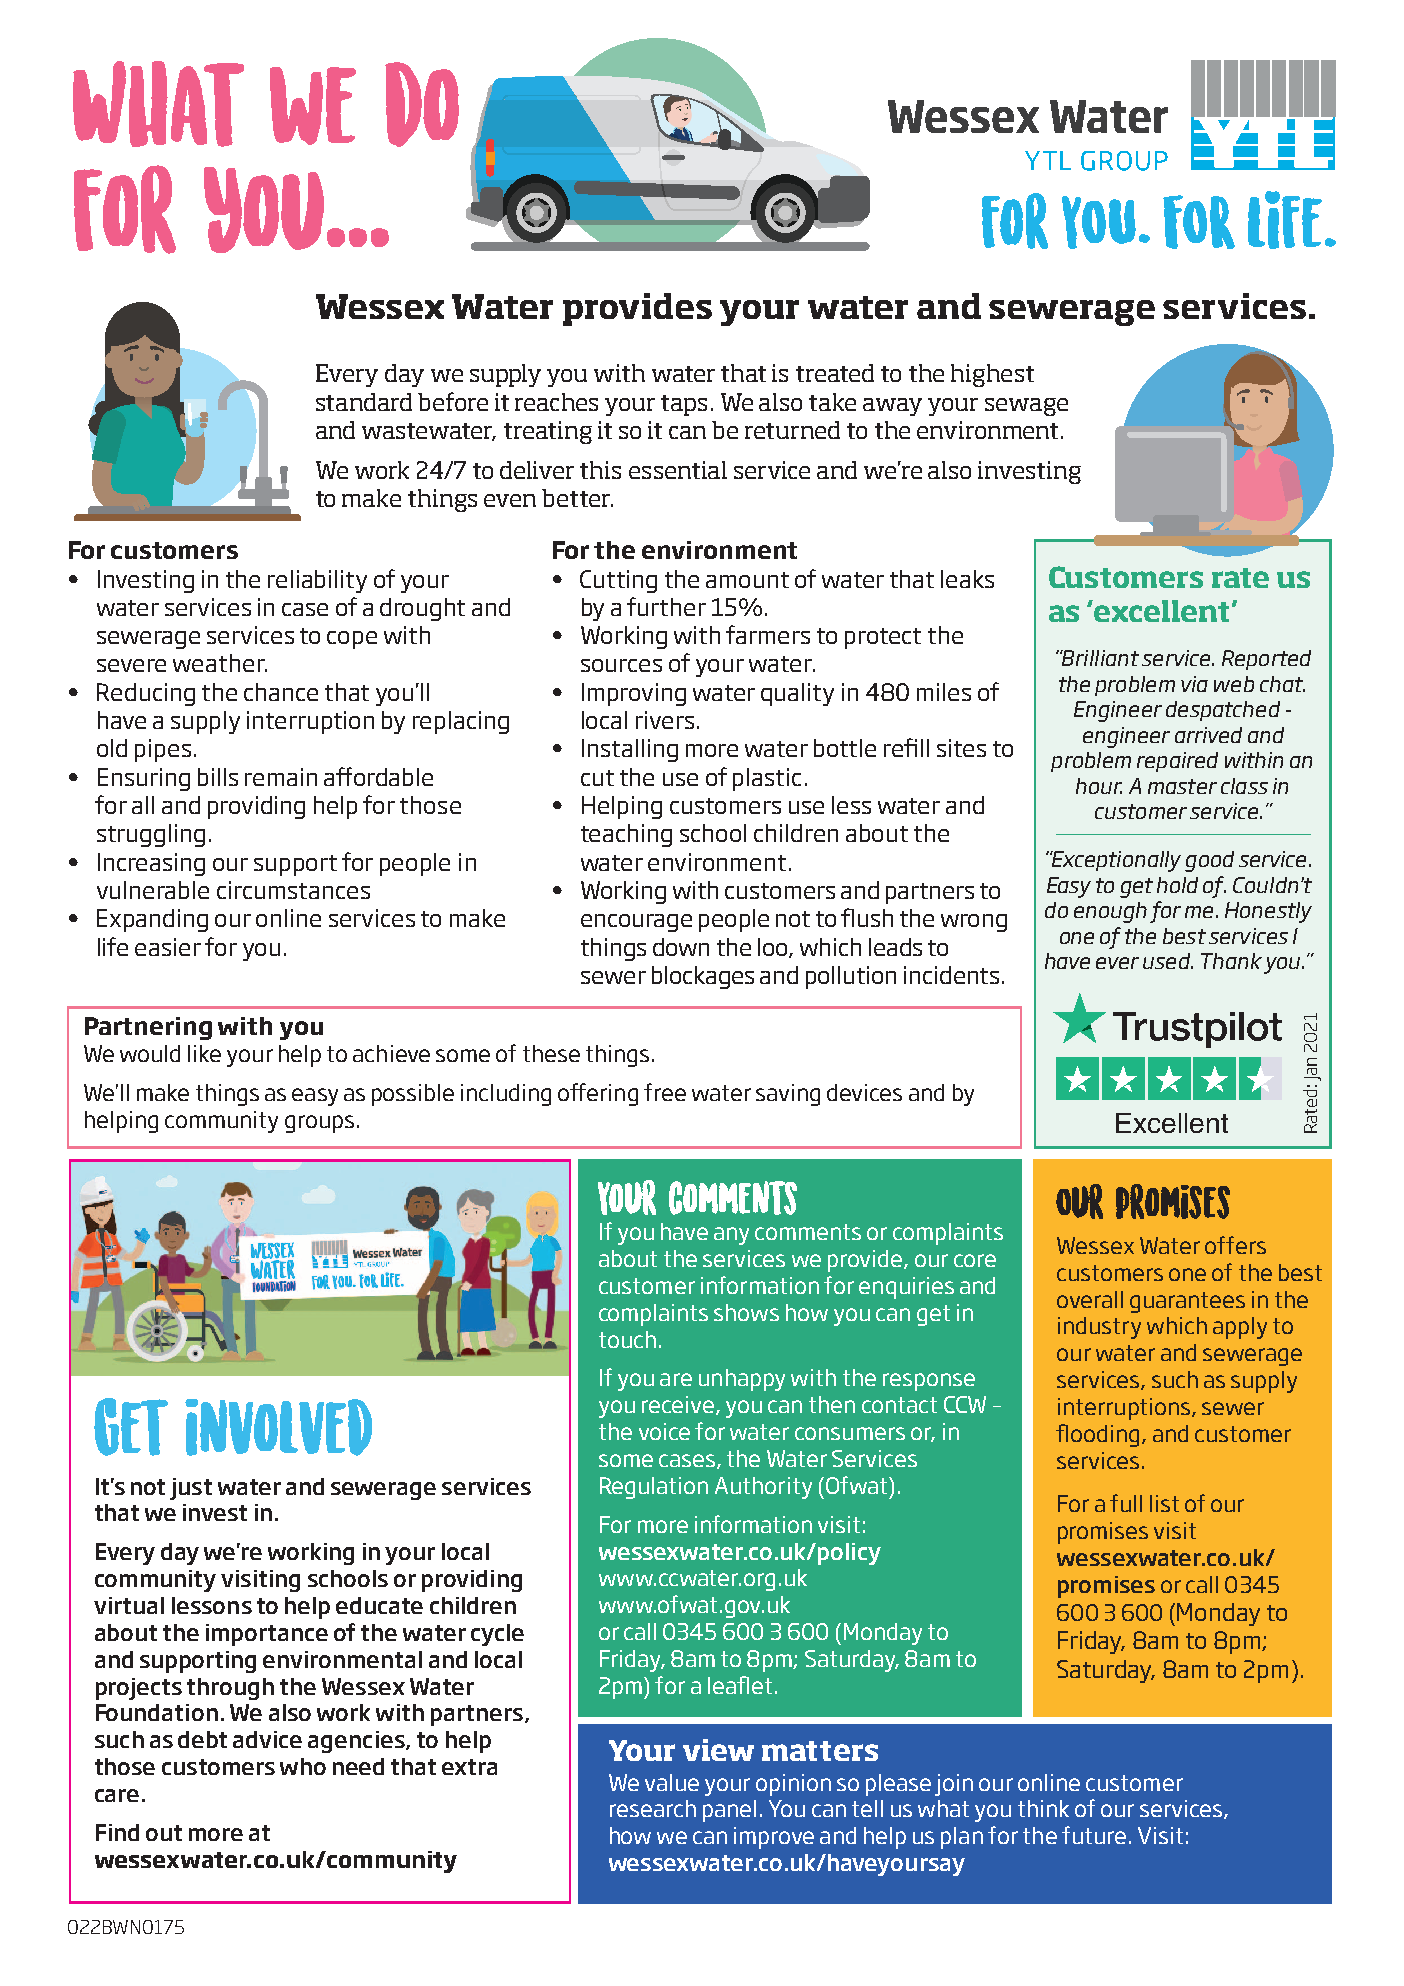 This screenshot has height=1986, width=1404. I want to click on used, so click(1168, 961).
